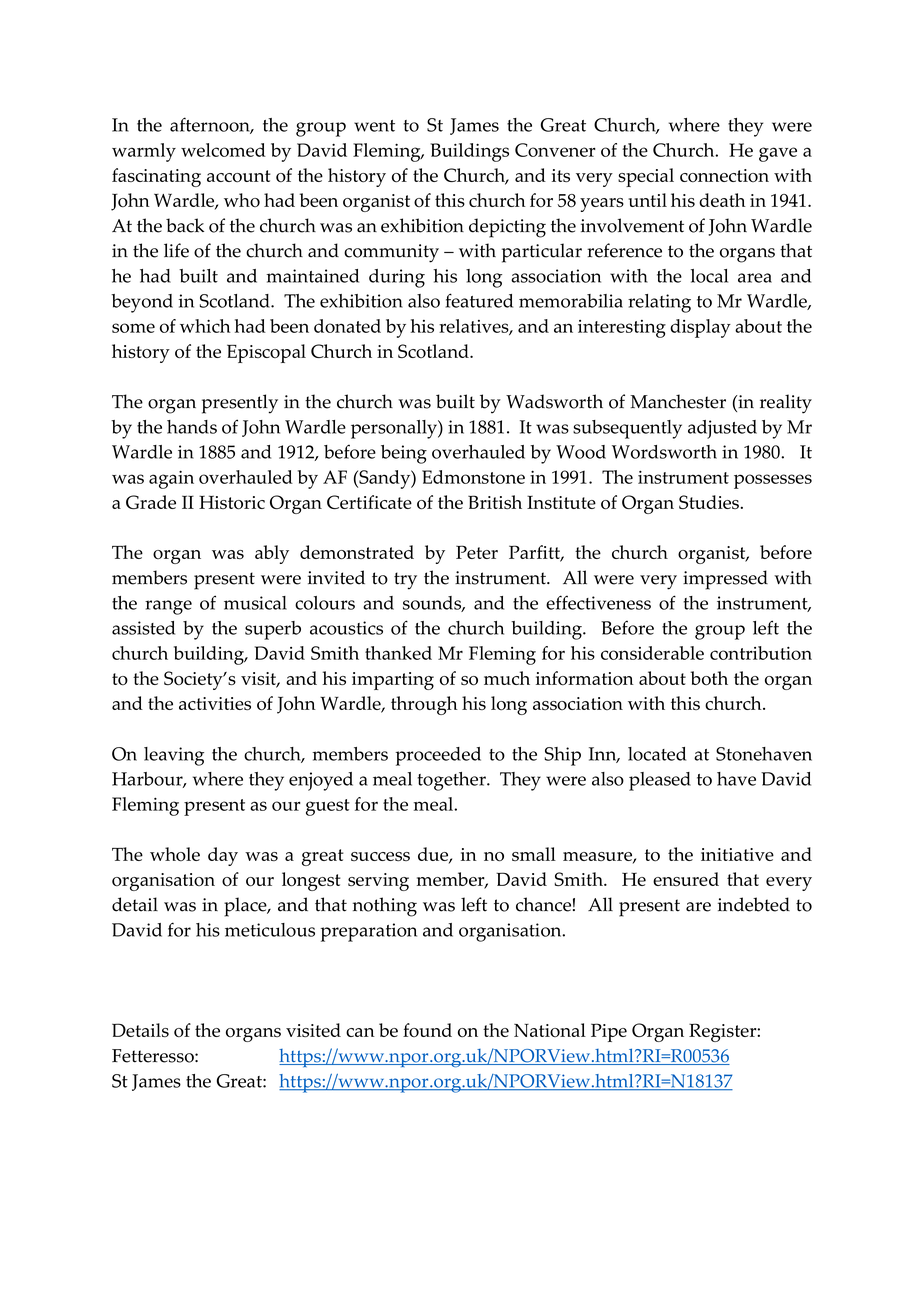 The width and height of the screenshot is (924, 1308). What do you see at coordinates (404, 454) in the screenshot?
I see `being` at bounding box center [404, 454].
